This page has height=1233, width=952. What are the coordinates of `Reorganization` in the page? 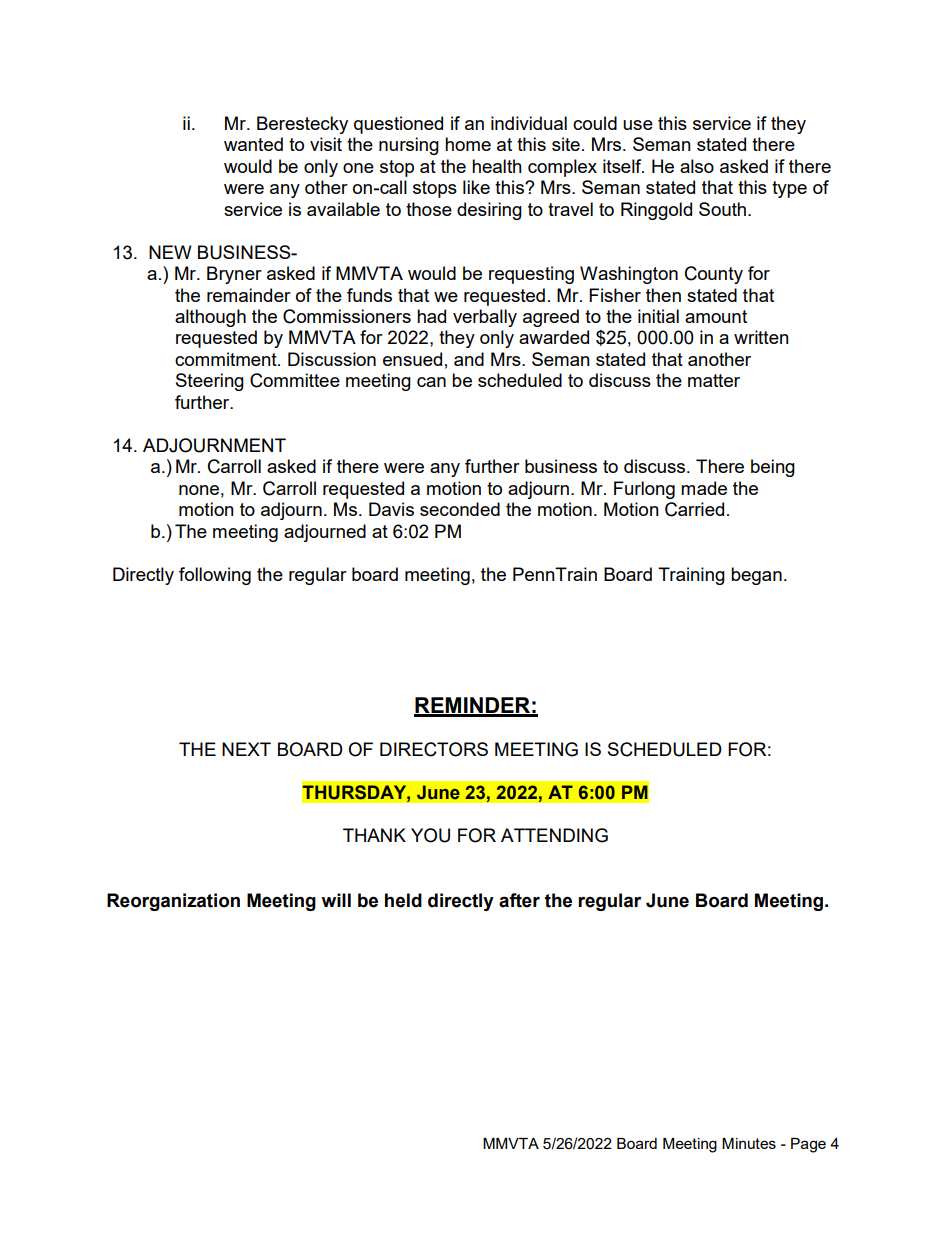 It's located at (173, 902).
